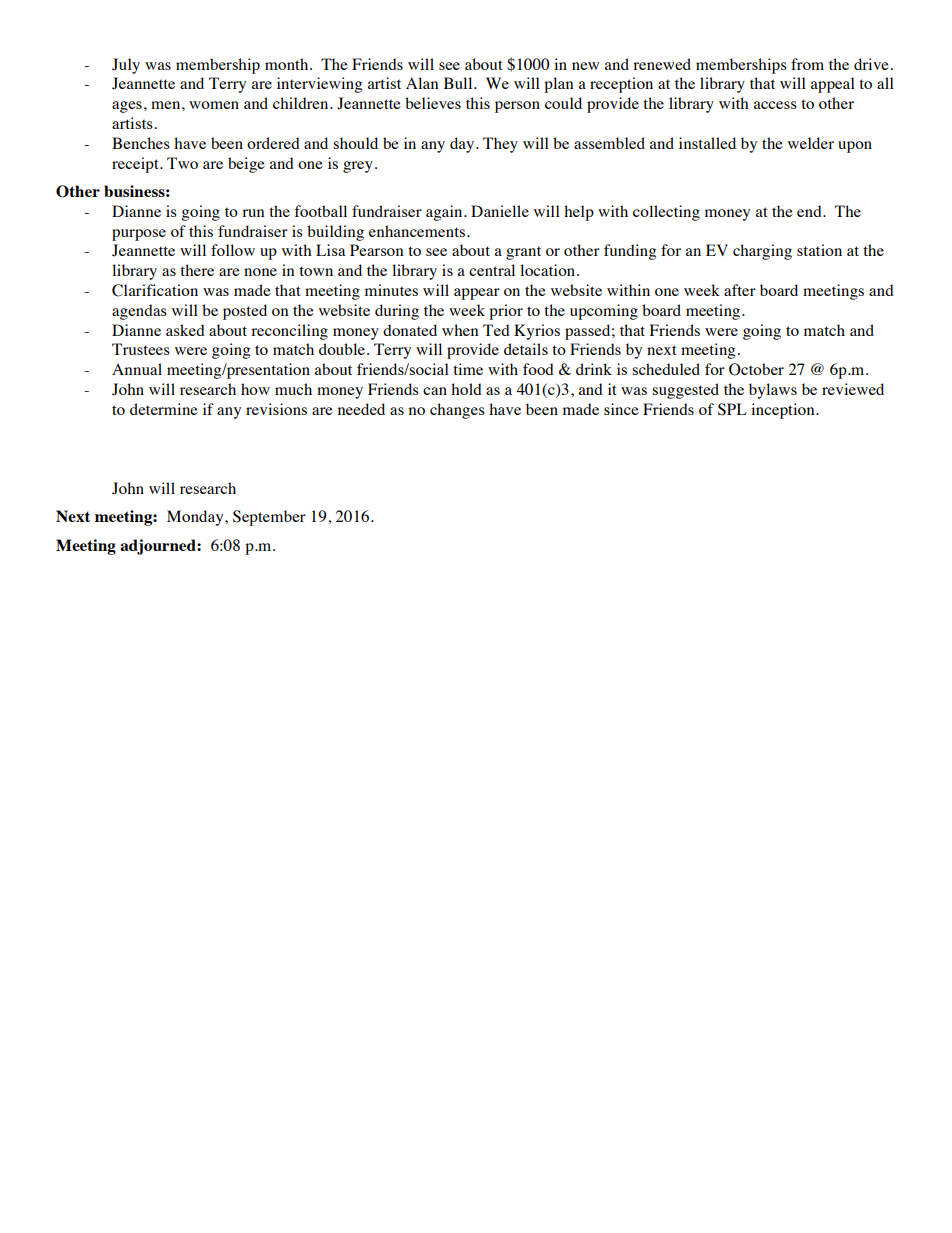 The image size is (952, 1233). I want to click on inception, so click(784, 411).
